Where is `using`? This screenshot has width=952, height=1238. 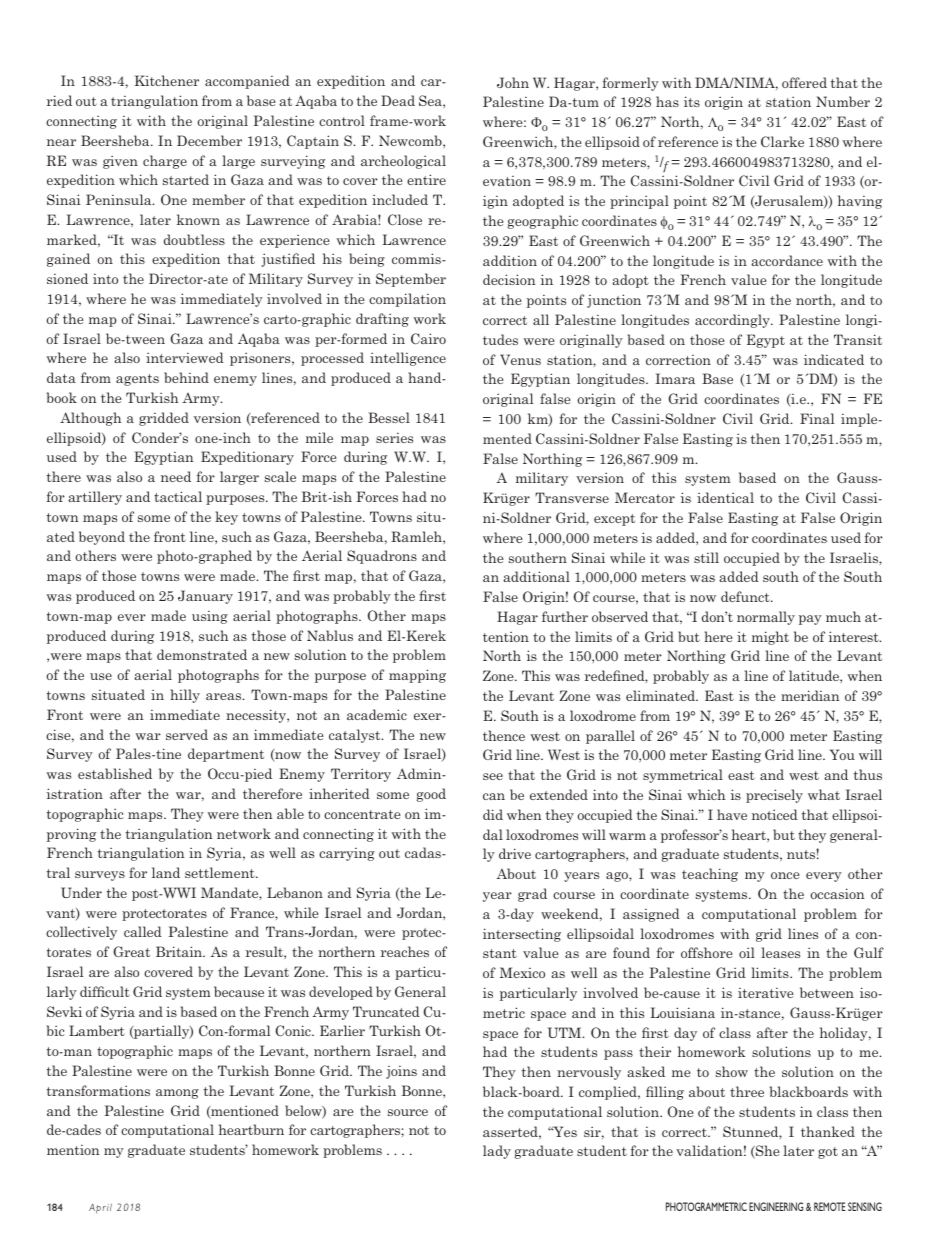 using is located at coordinates (210, 617).
